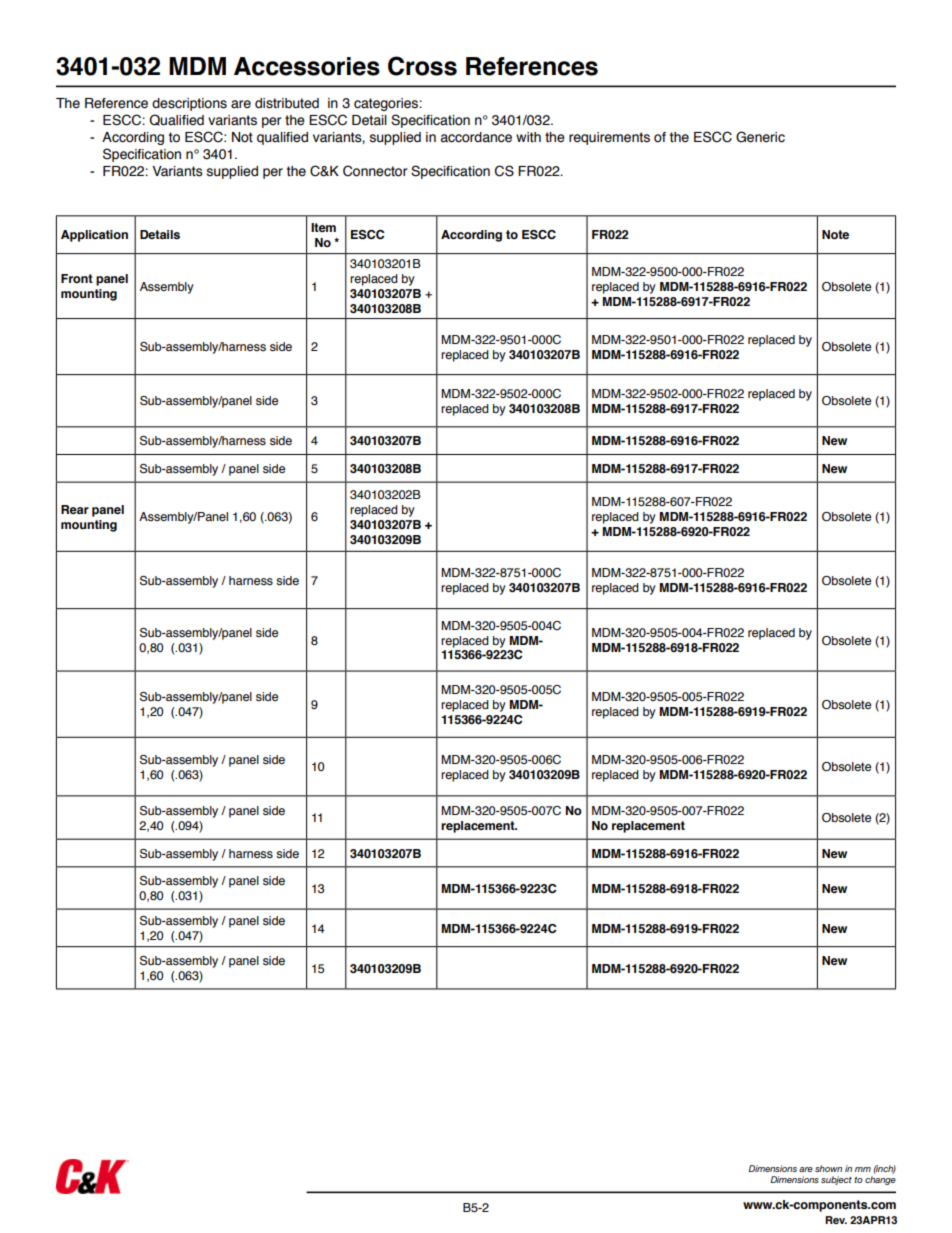 This document has width=952, height=1233. I want to click on change, so click(880, 1180).
